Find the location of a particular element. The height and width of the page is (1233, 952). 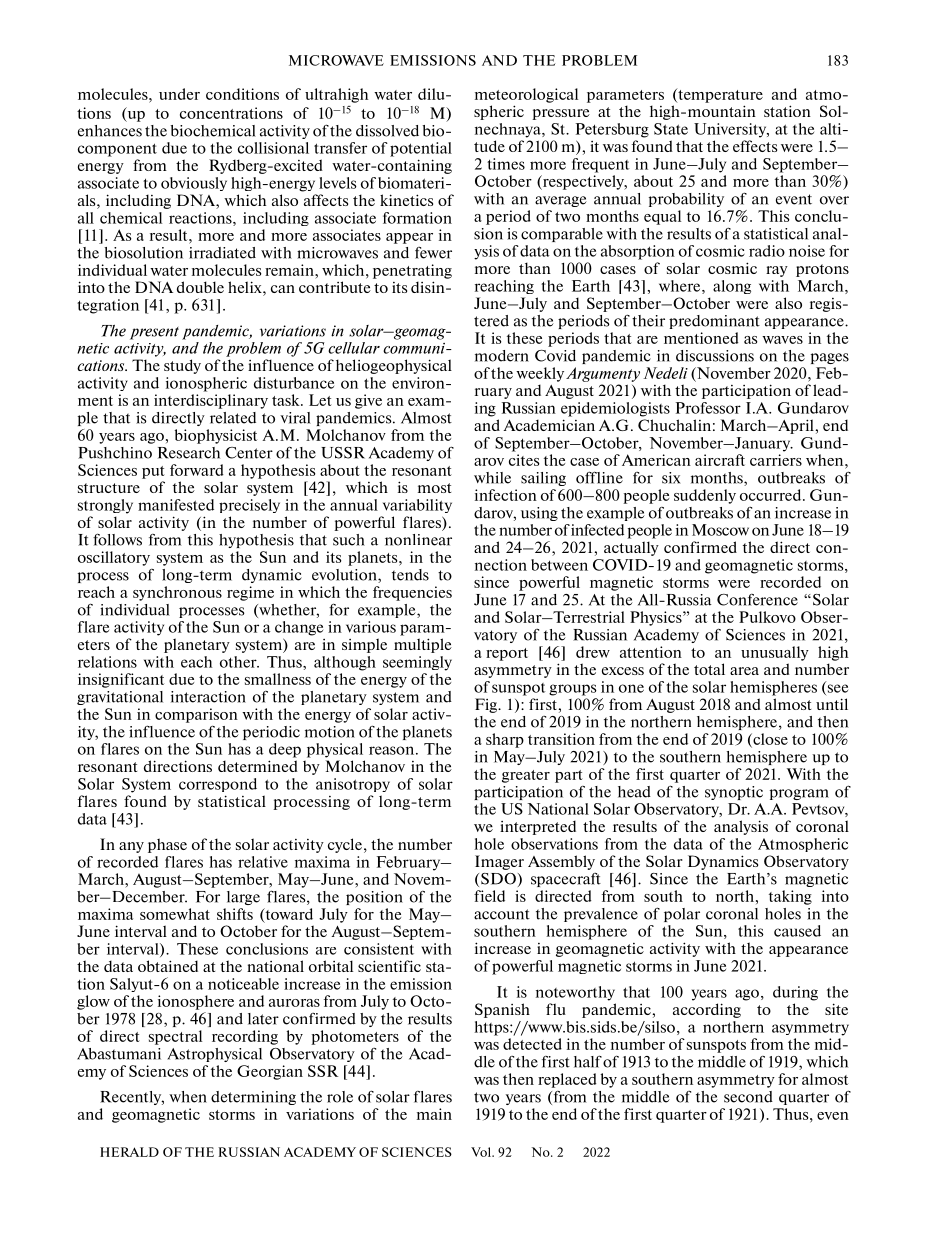

while is located at coordinates (492, 478).
